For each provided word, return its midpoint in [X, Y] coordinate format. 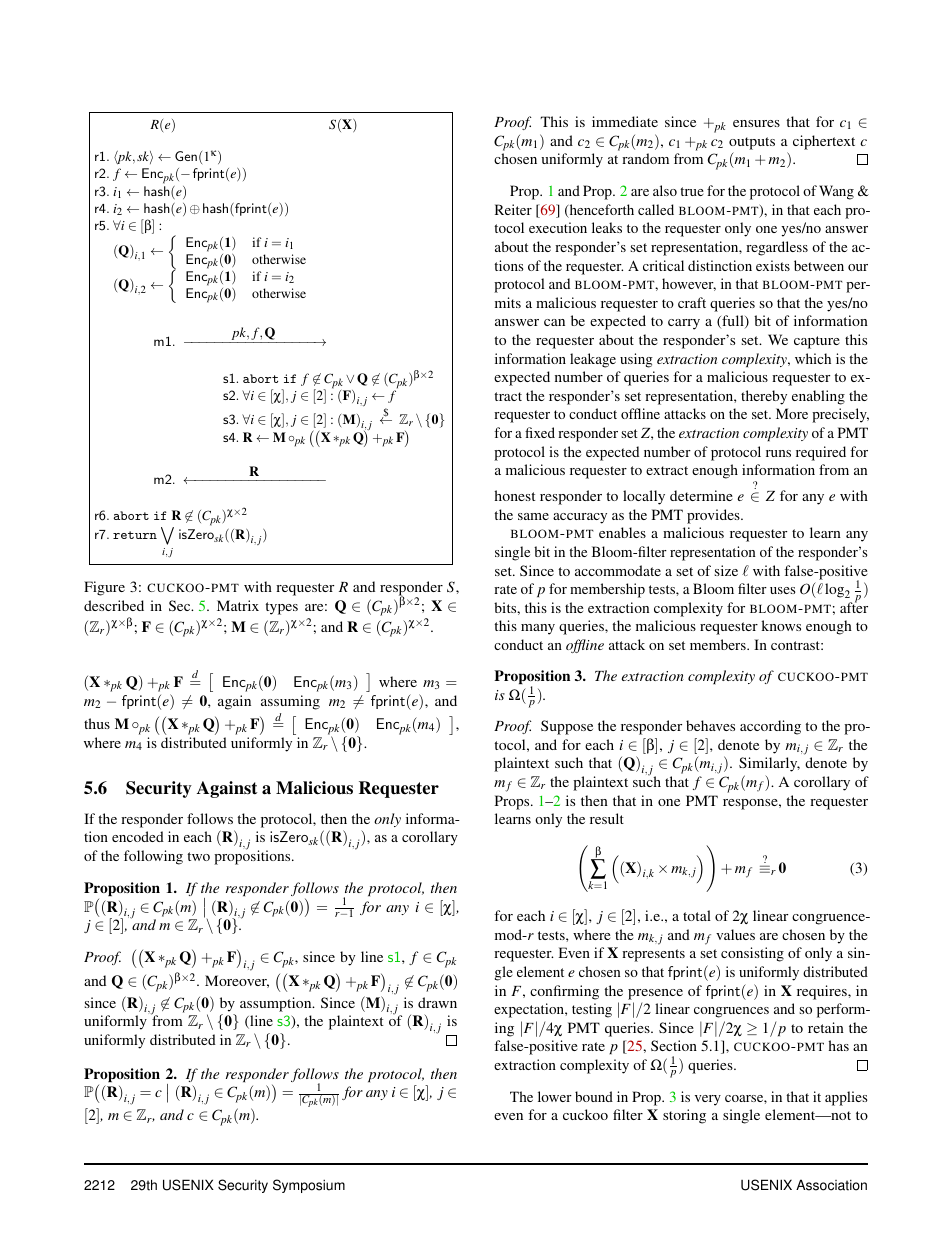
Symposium [309, 1186]
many [538, 629]
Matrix [238, 605]
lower [555, 1096]
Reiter [513, 209]
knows [781, 625]
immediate [625, 121]
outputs [752, 143]
